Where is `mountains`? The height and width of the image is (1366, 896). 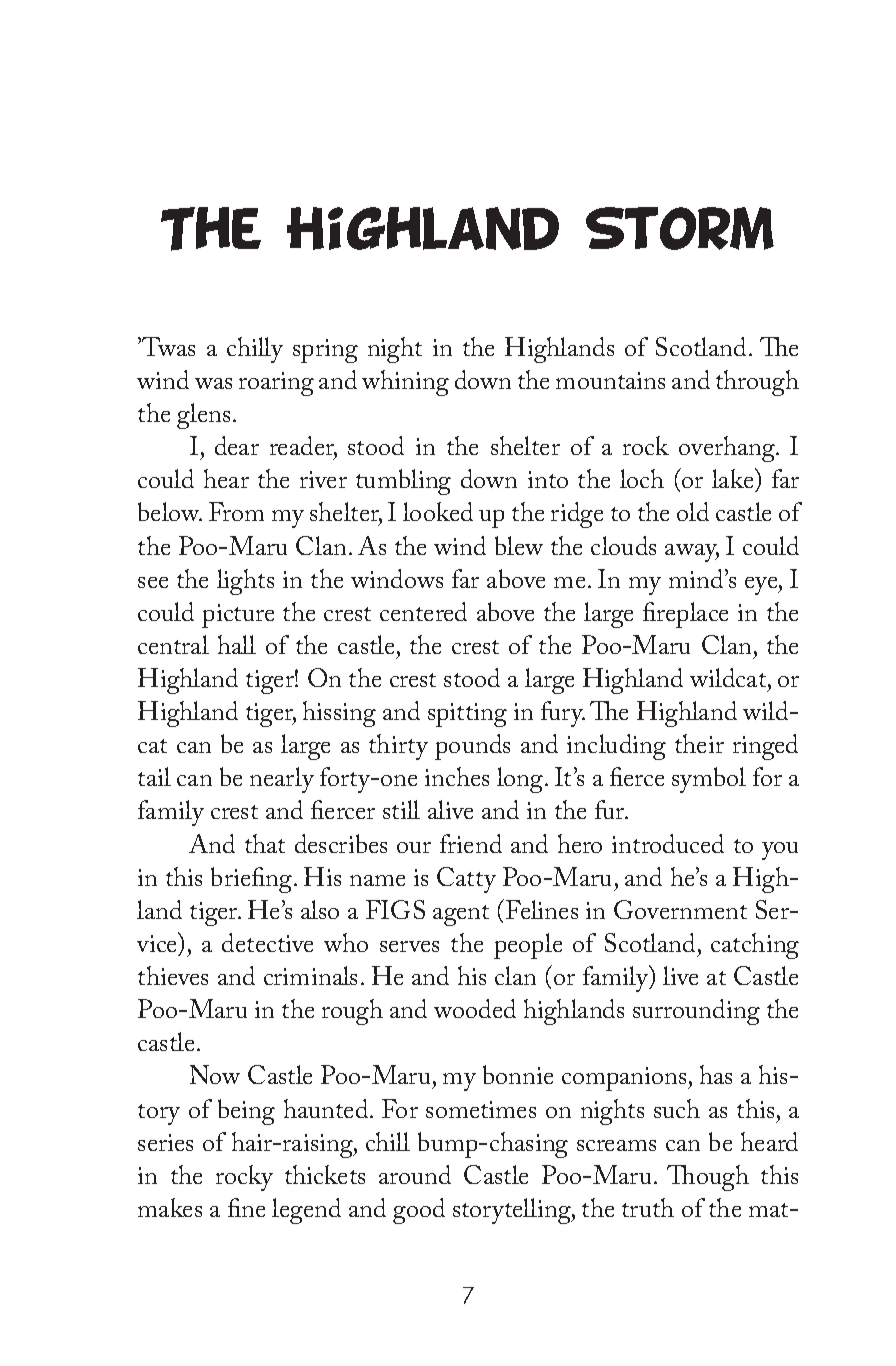 mountains is located at coordinates (610, 380).
